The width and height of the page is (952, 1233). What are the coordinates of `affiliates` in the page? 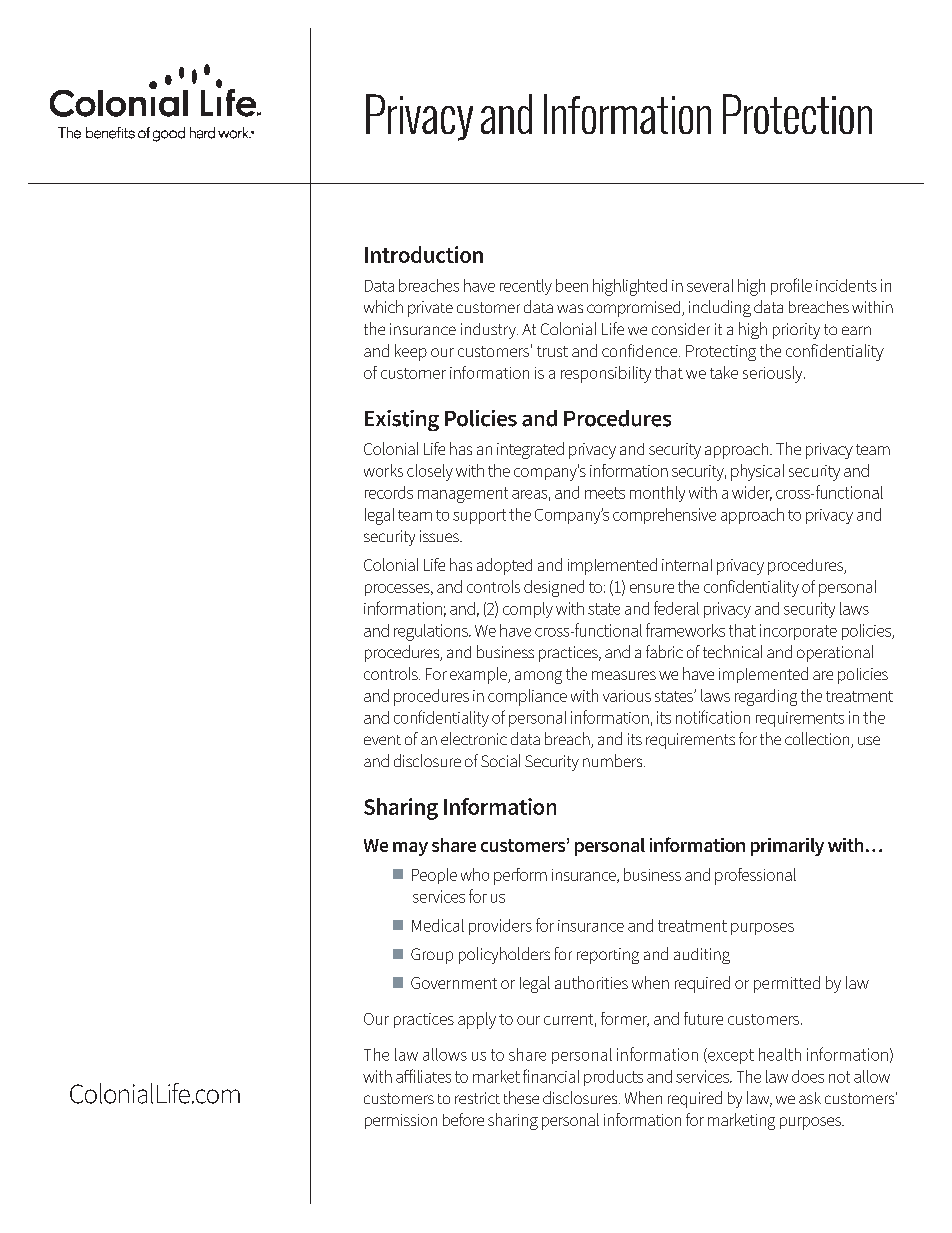 It's located at (423, 1076).
